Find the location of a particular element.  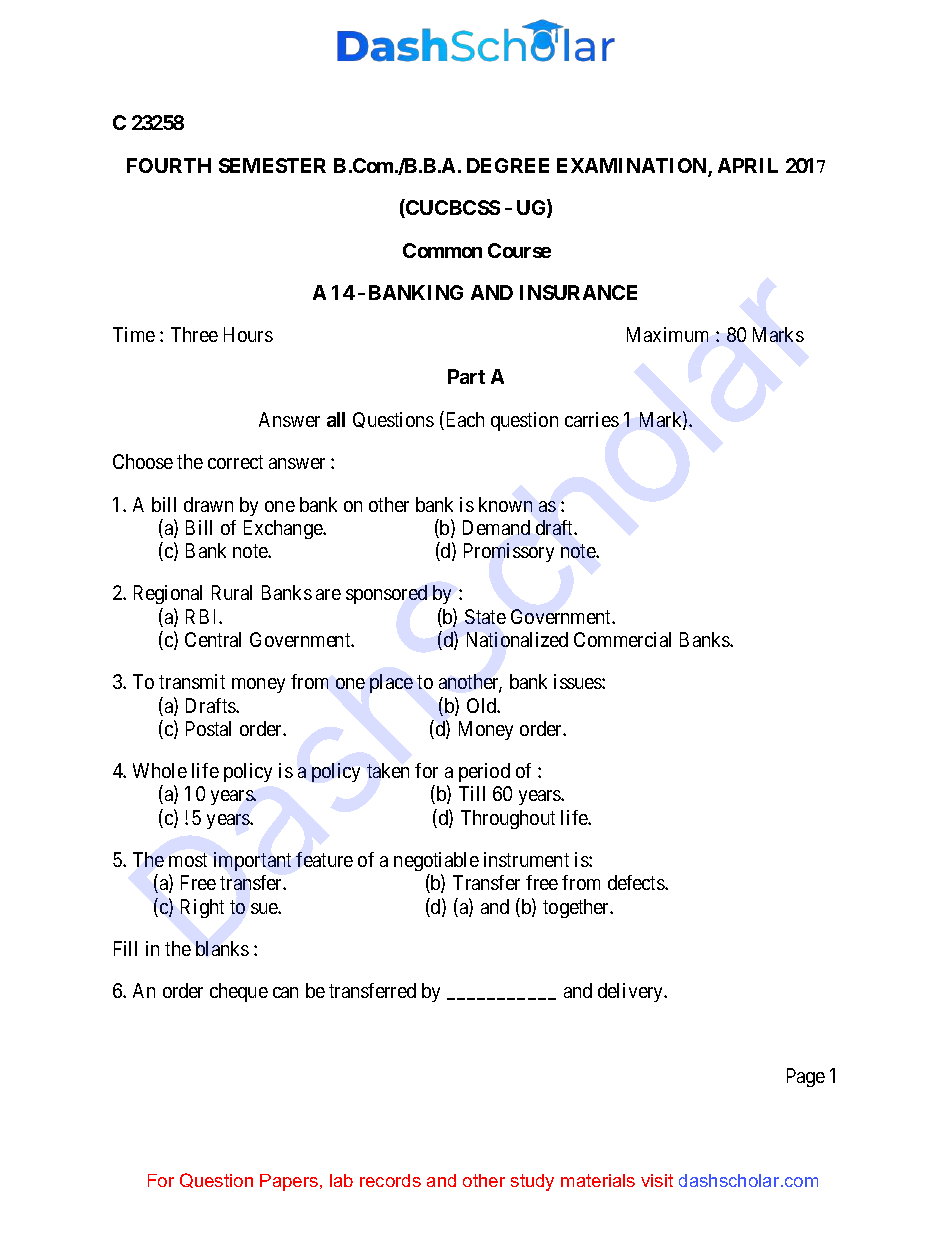

APRIL is located at coordinates (748, 165).
